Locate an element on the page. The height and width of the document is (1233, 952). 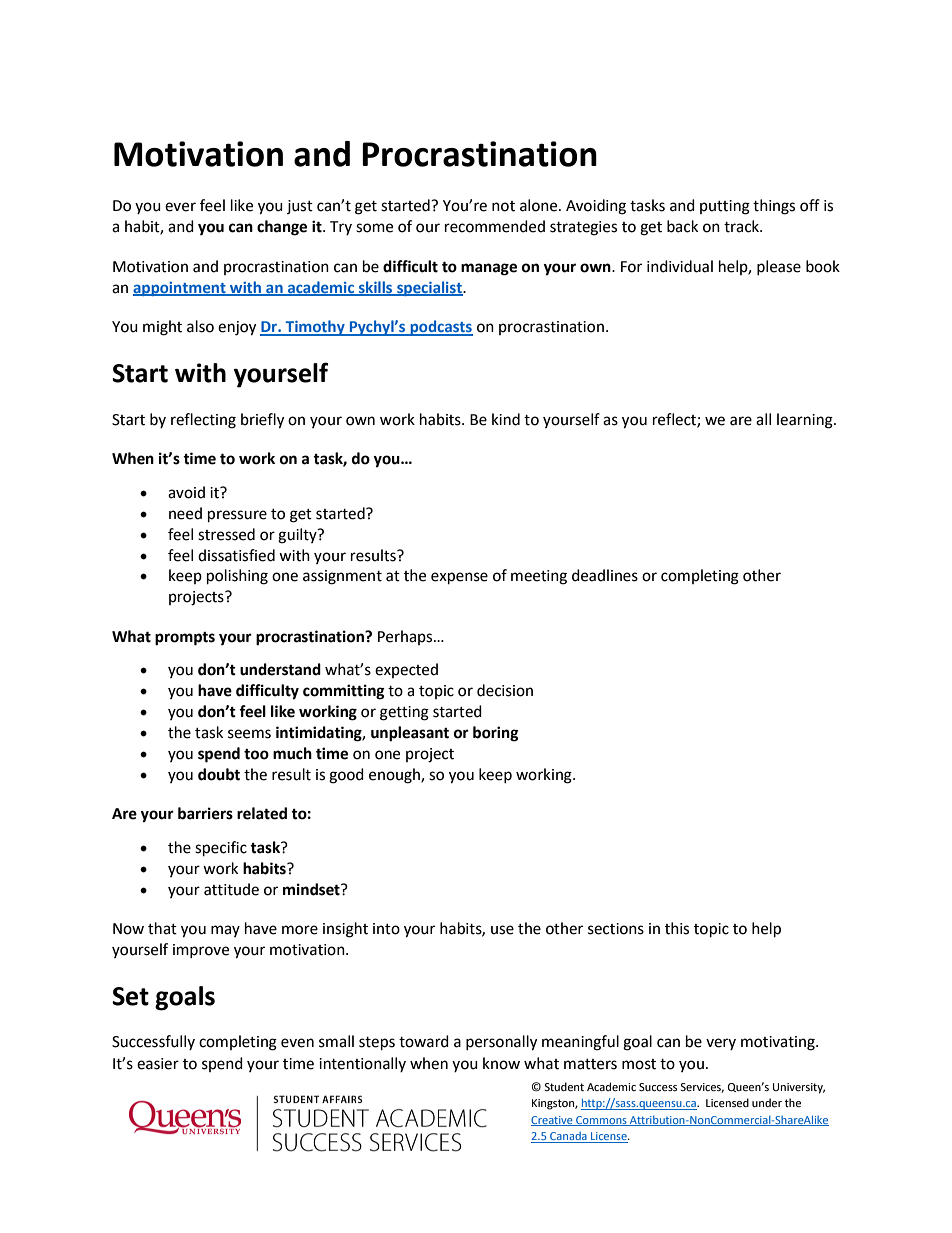
track is located at coordinates (742, 226).
